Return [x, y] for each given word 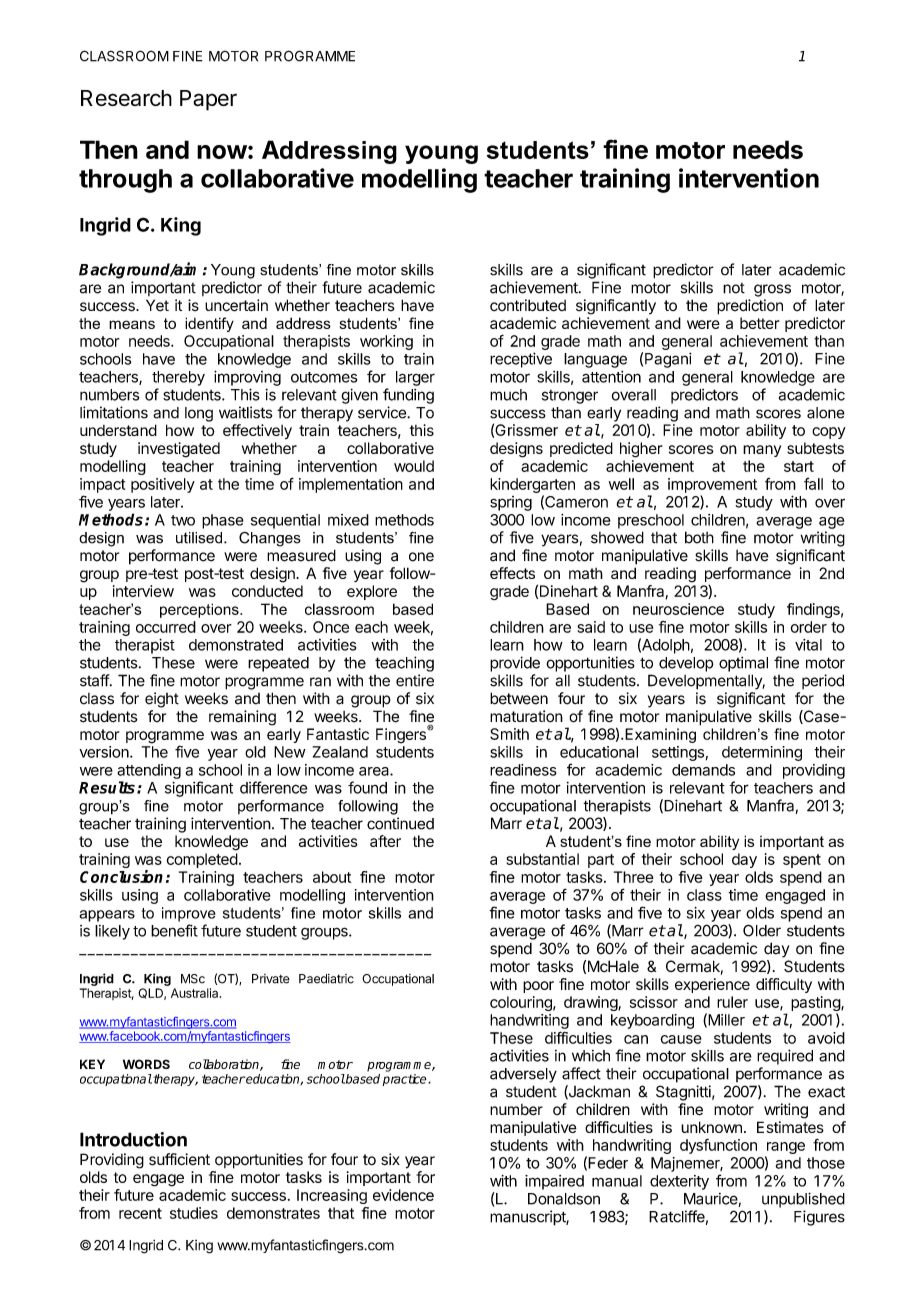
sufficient [179, 1159]
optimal [743, 664]
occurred [166, 627]
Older [762, 930]
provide [515, 664]
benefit [174, 930]
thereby [178, 378]
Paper [208, 100]
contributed [528, 305]
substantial [542, 859]
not [734, 288]
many [762, 451]
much [508, 395]
